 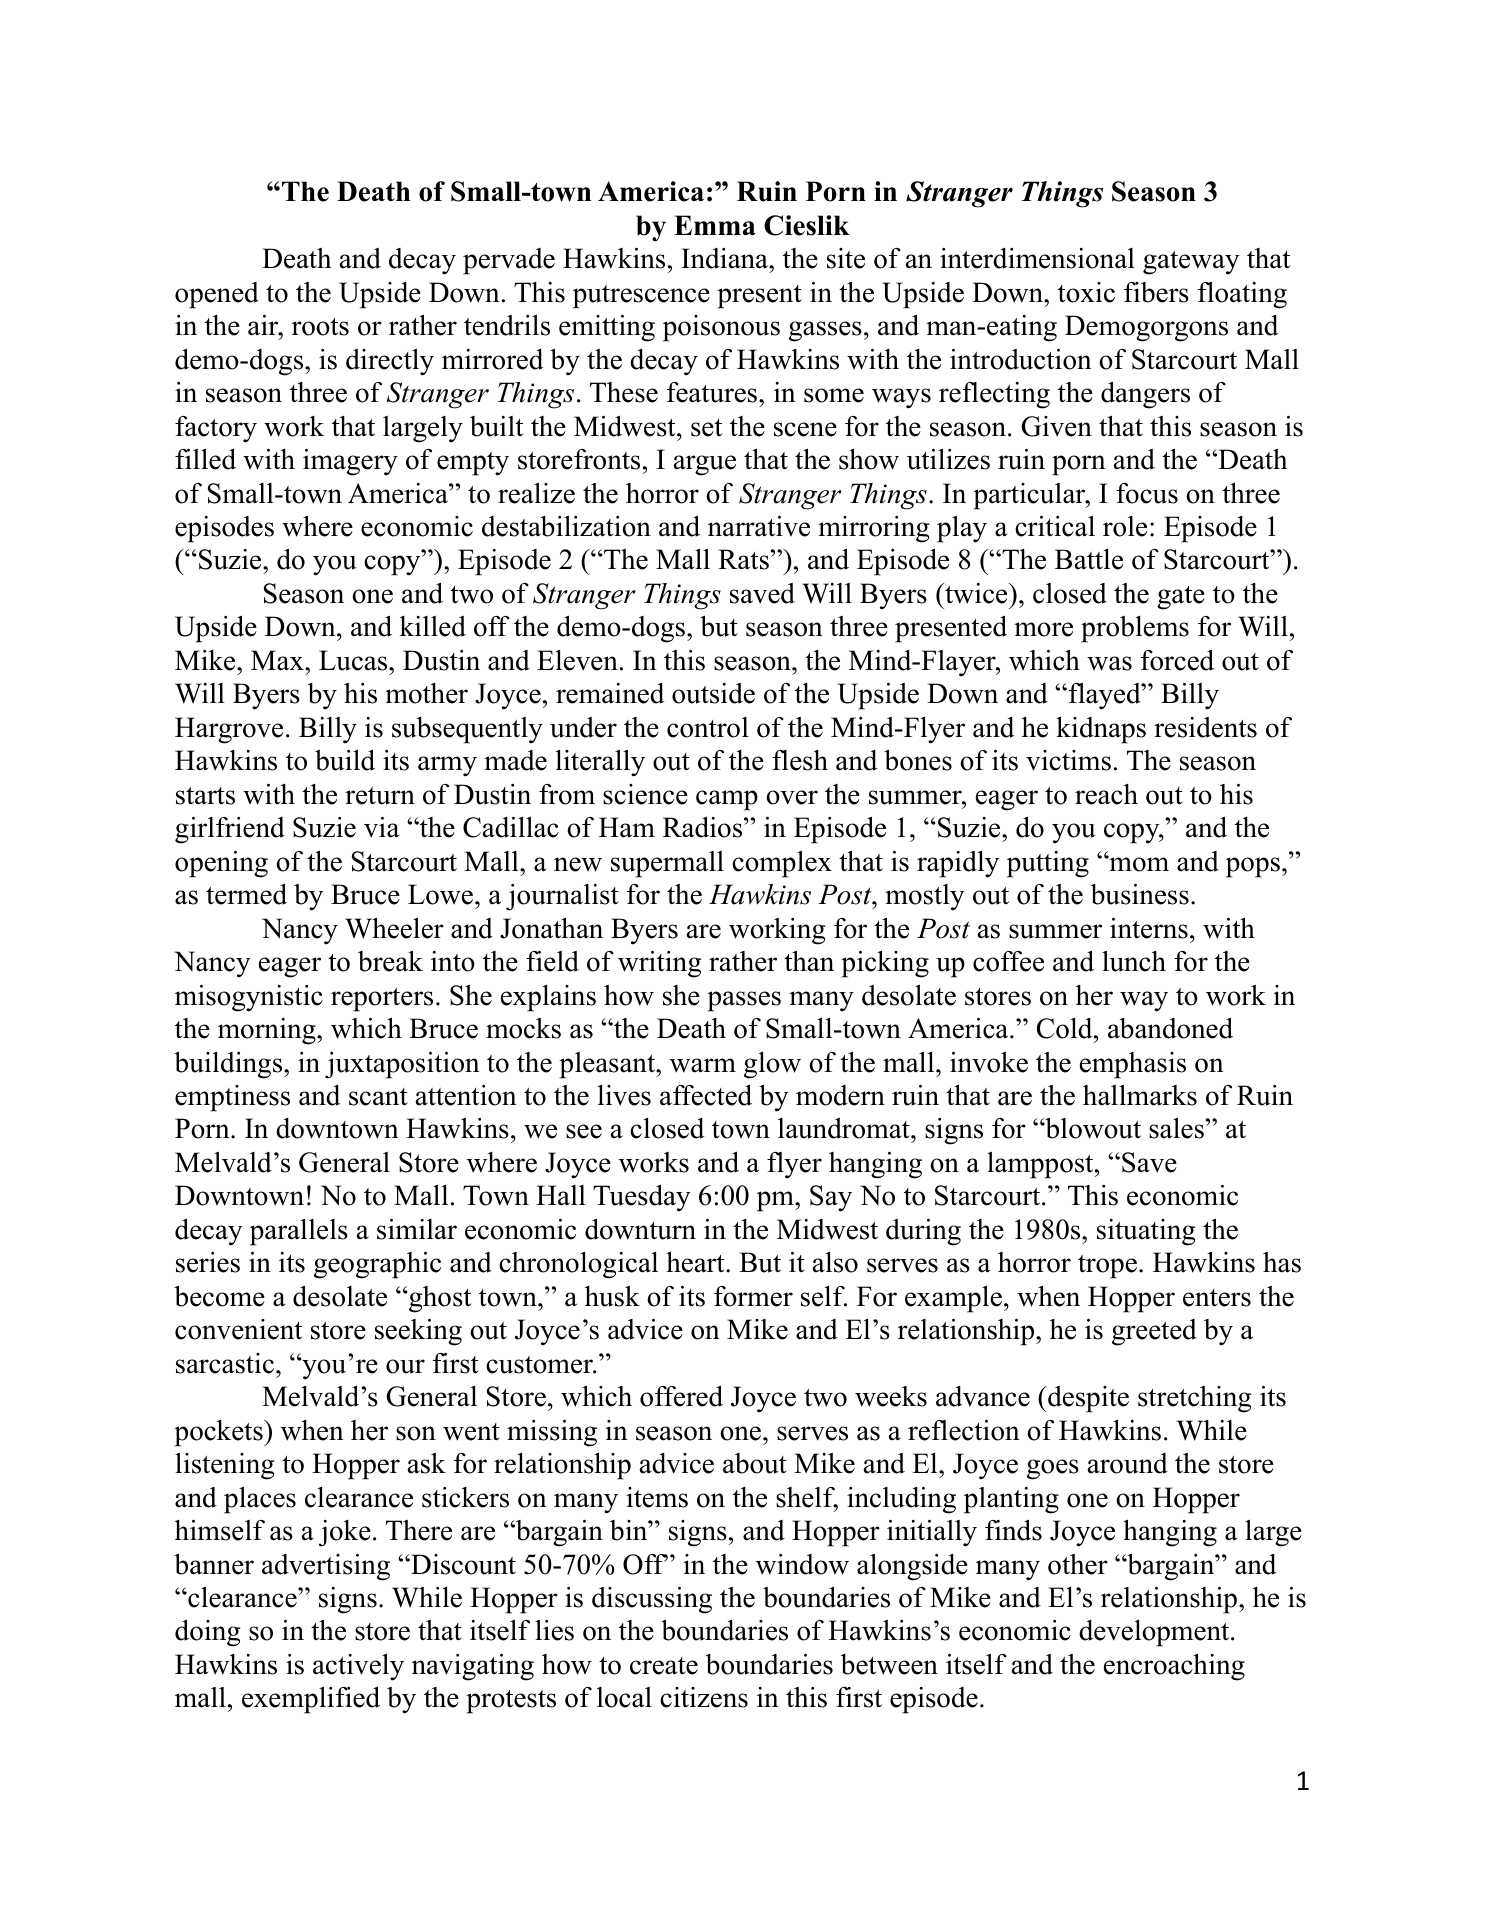 I want to click on fibers, so click(x=1156, y=292).
